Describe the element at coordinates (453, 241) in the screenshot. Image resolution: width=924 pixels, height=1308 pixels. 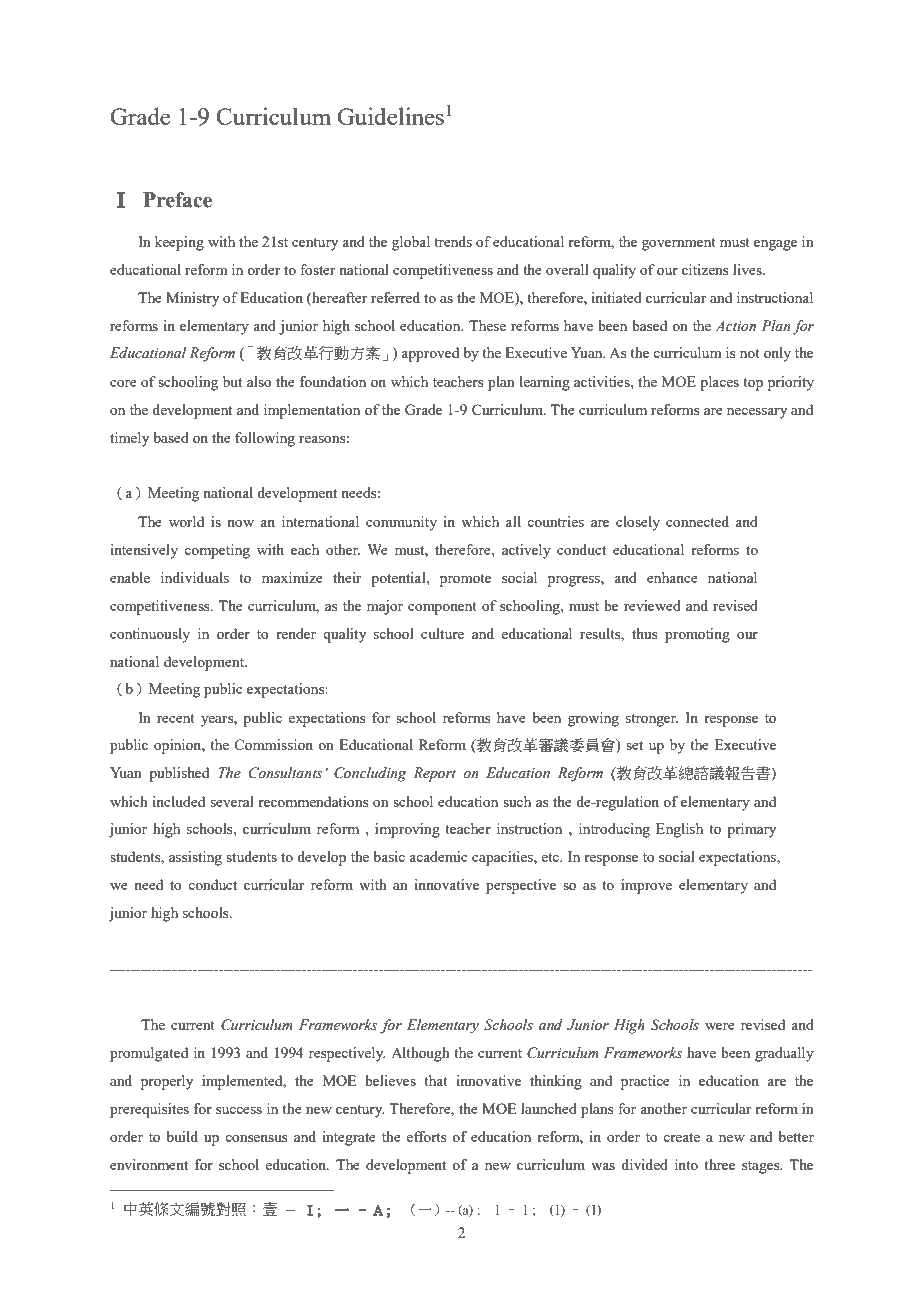
I see `trends` at that location.
